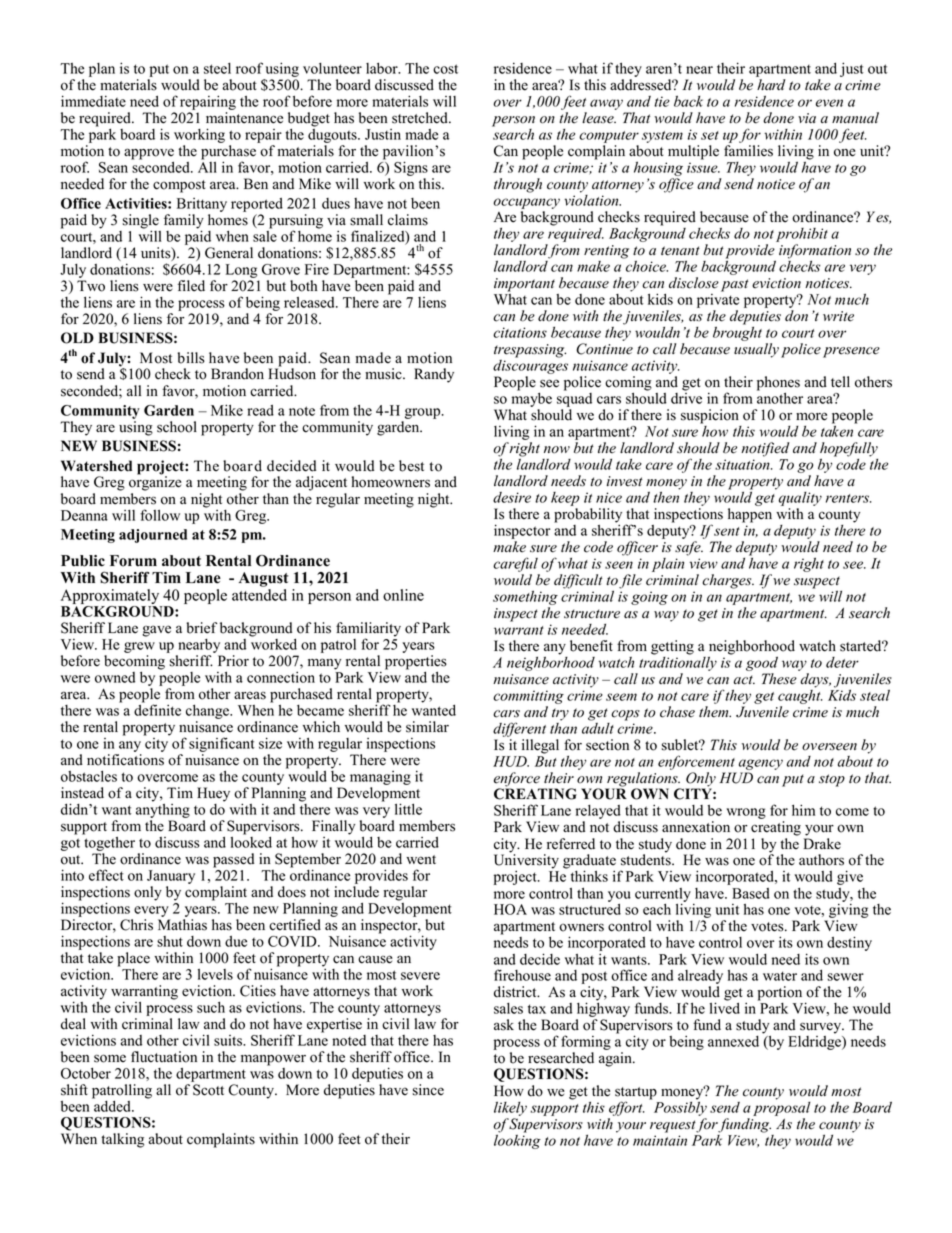 The width and height of the screenshot is (952, 1233). What do you see at coordinates (177, 427) in the screenshot?
I see `school` at bounding box center [177, 427].
